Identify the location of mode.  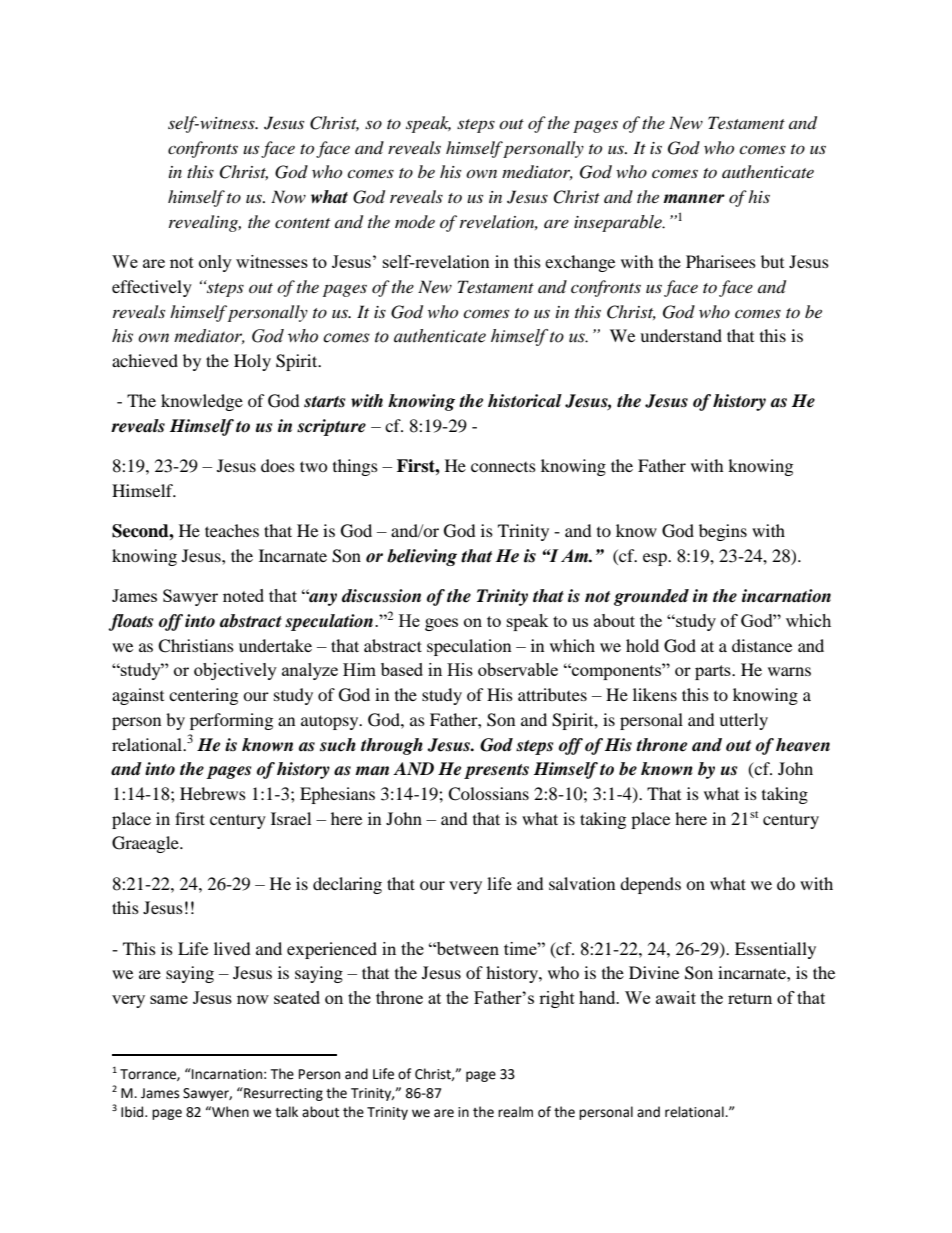
(415, 221).
